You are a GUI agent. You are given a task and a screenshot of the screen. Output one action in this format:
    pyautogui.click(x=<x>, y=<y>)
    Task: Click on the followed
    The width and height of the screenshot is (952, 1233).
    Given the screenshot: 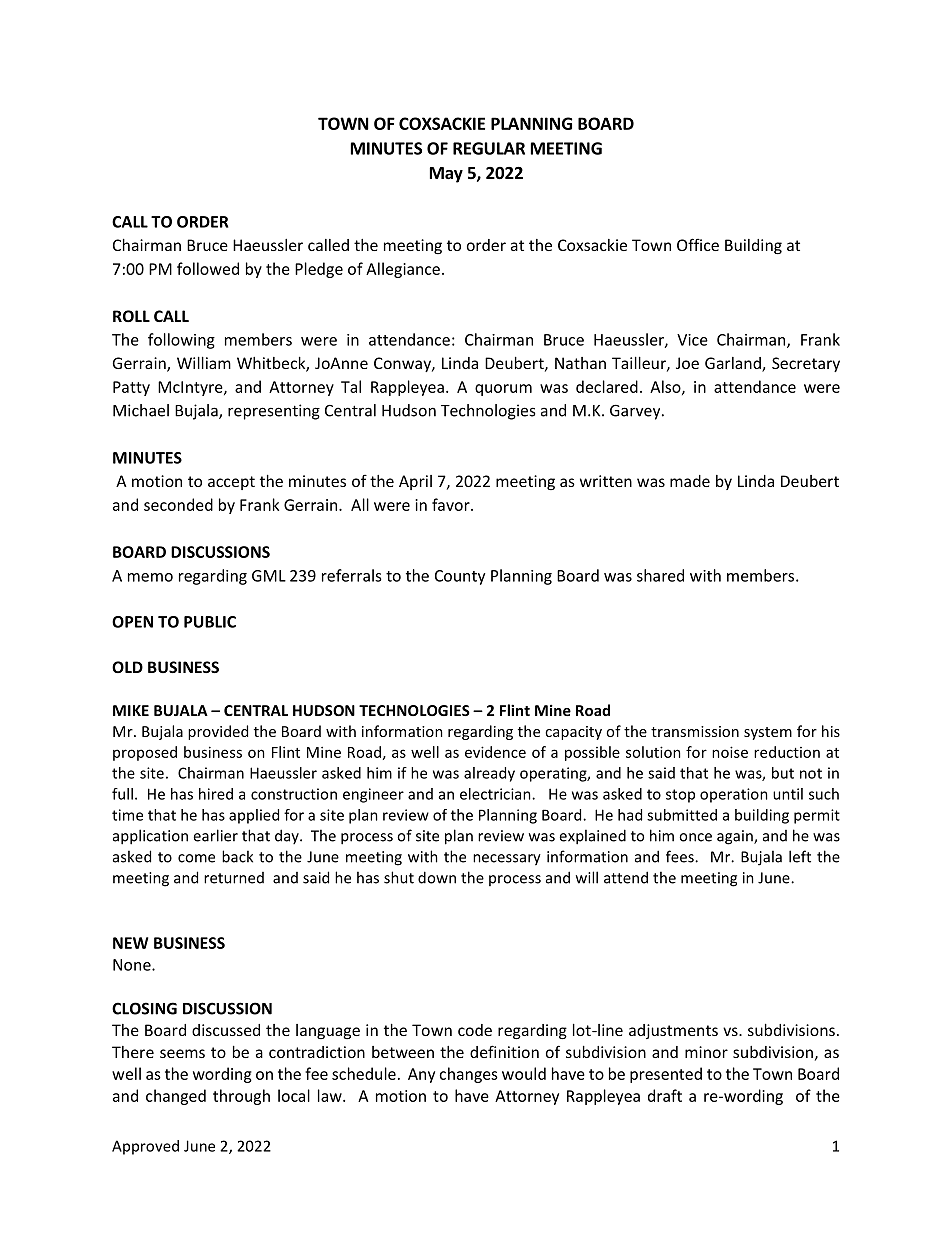 What is the action you would take?
    pyautogui.click(x=208, y=268)
